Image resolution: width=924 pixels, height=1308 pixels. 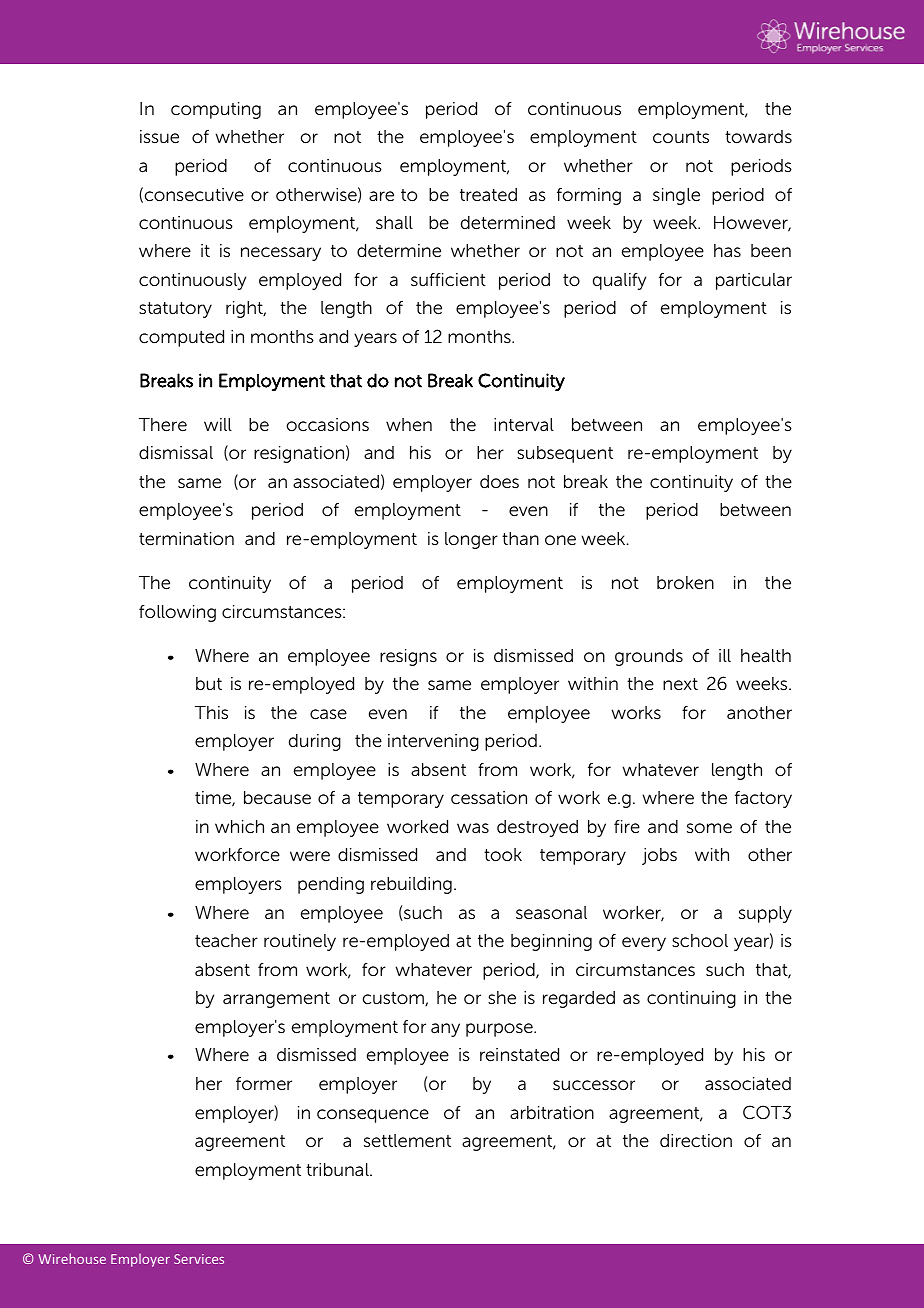 I want to click on counts, so click(x=681, y=137).
